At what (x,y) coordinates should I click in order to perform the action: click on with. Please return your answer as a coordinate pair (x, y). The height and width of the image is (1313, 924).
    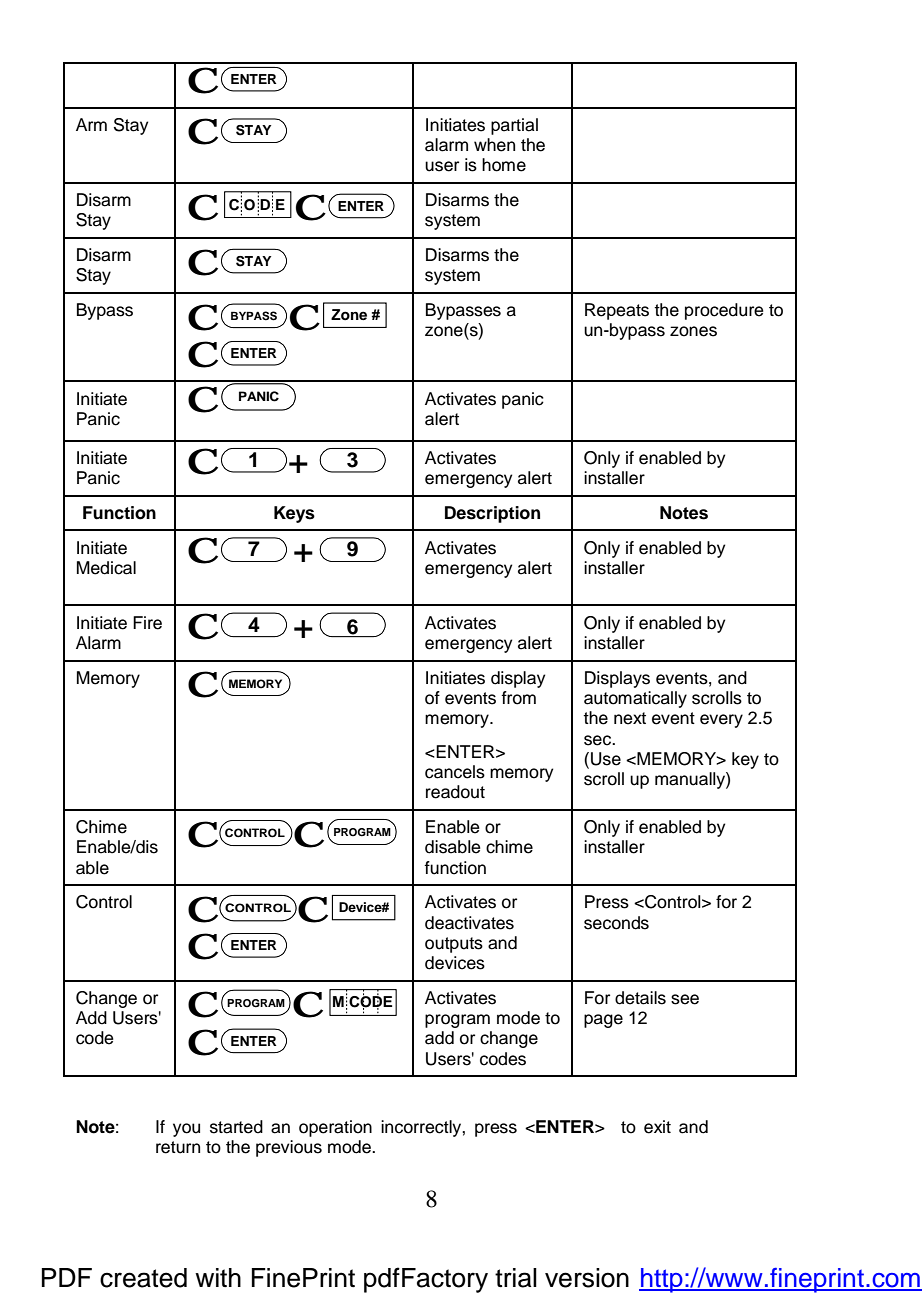
    Looking at the image, I should click on (218, 1277).
